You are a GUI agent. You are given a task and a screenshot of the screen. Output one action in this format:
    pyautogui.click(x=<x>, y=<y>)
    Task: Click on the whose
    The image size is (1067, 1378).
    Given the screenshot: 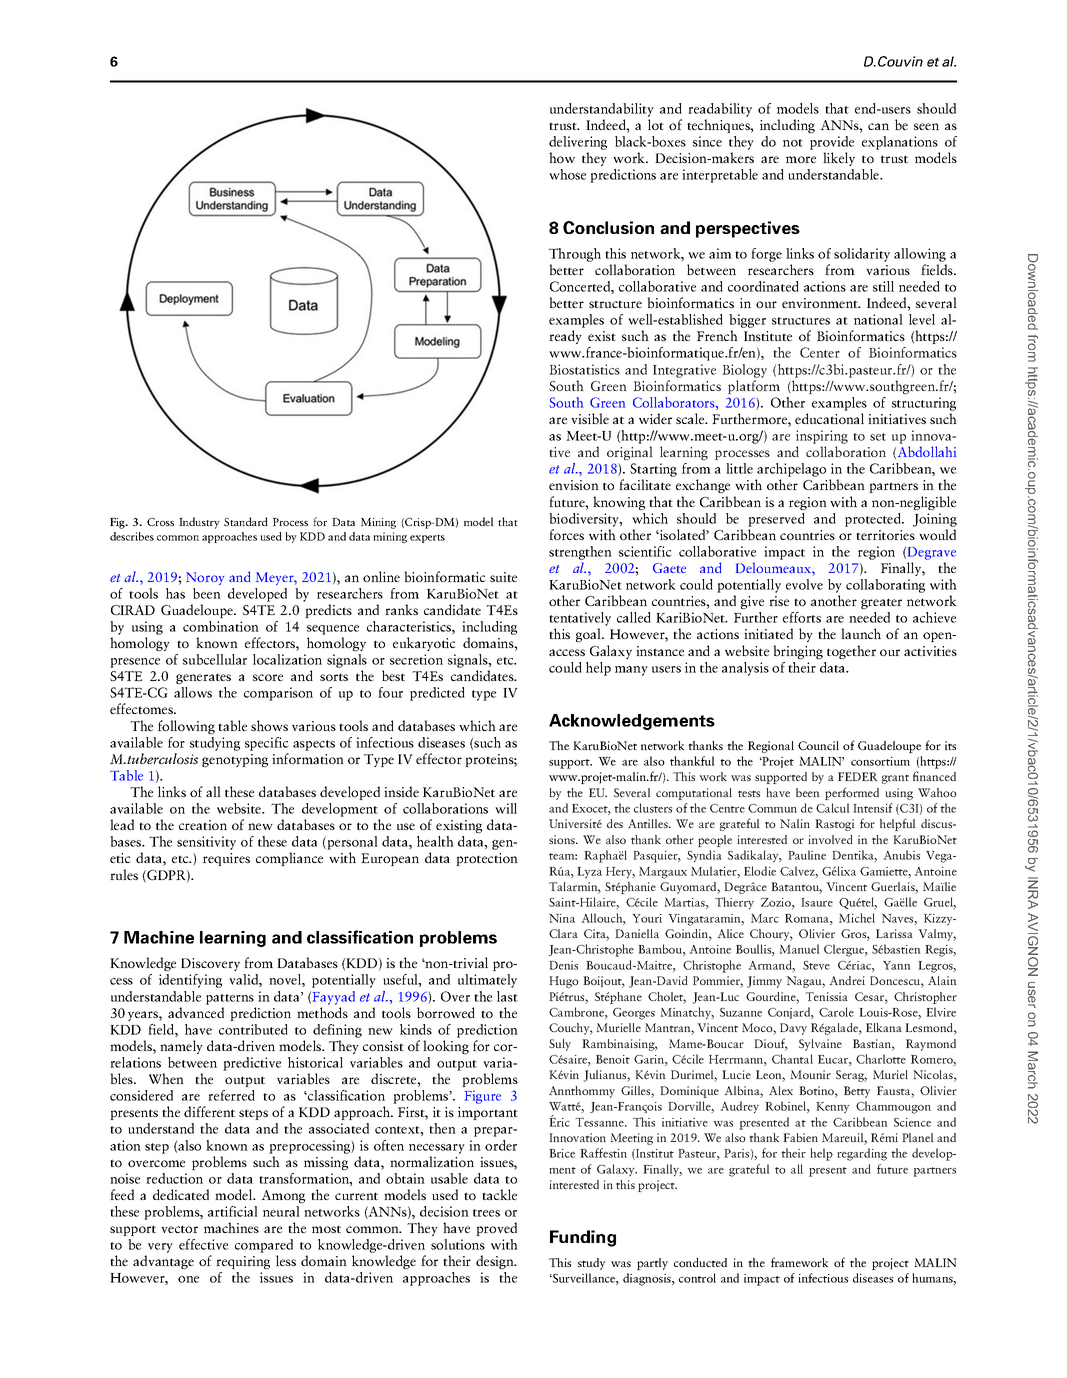 What is the action you would take?
    pyautogui.click(x=567, y=174)
